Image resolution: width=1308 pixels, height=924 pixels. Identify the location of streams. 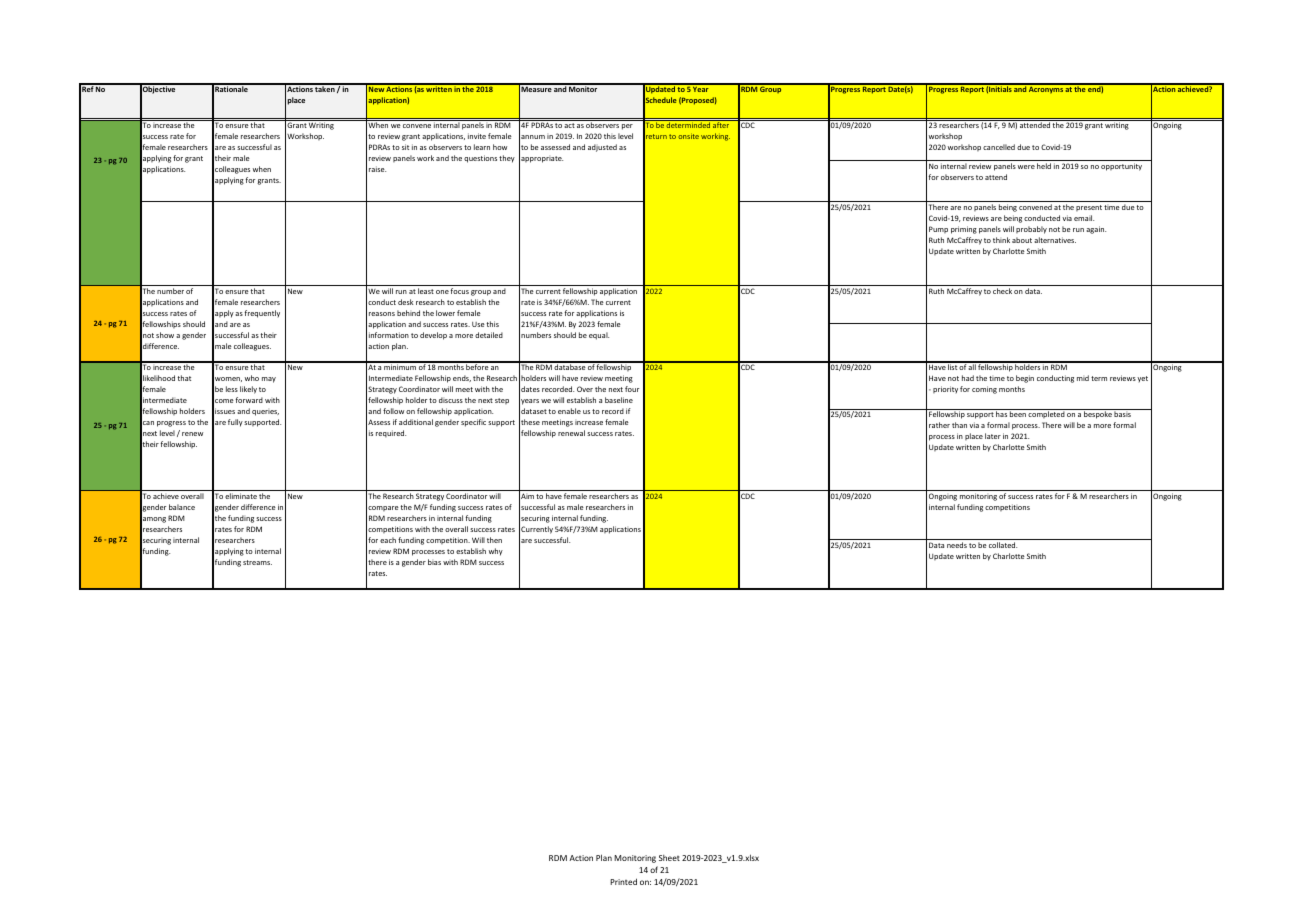
(257, 562).
